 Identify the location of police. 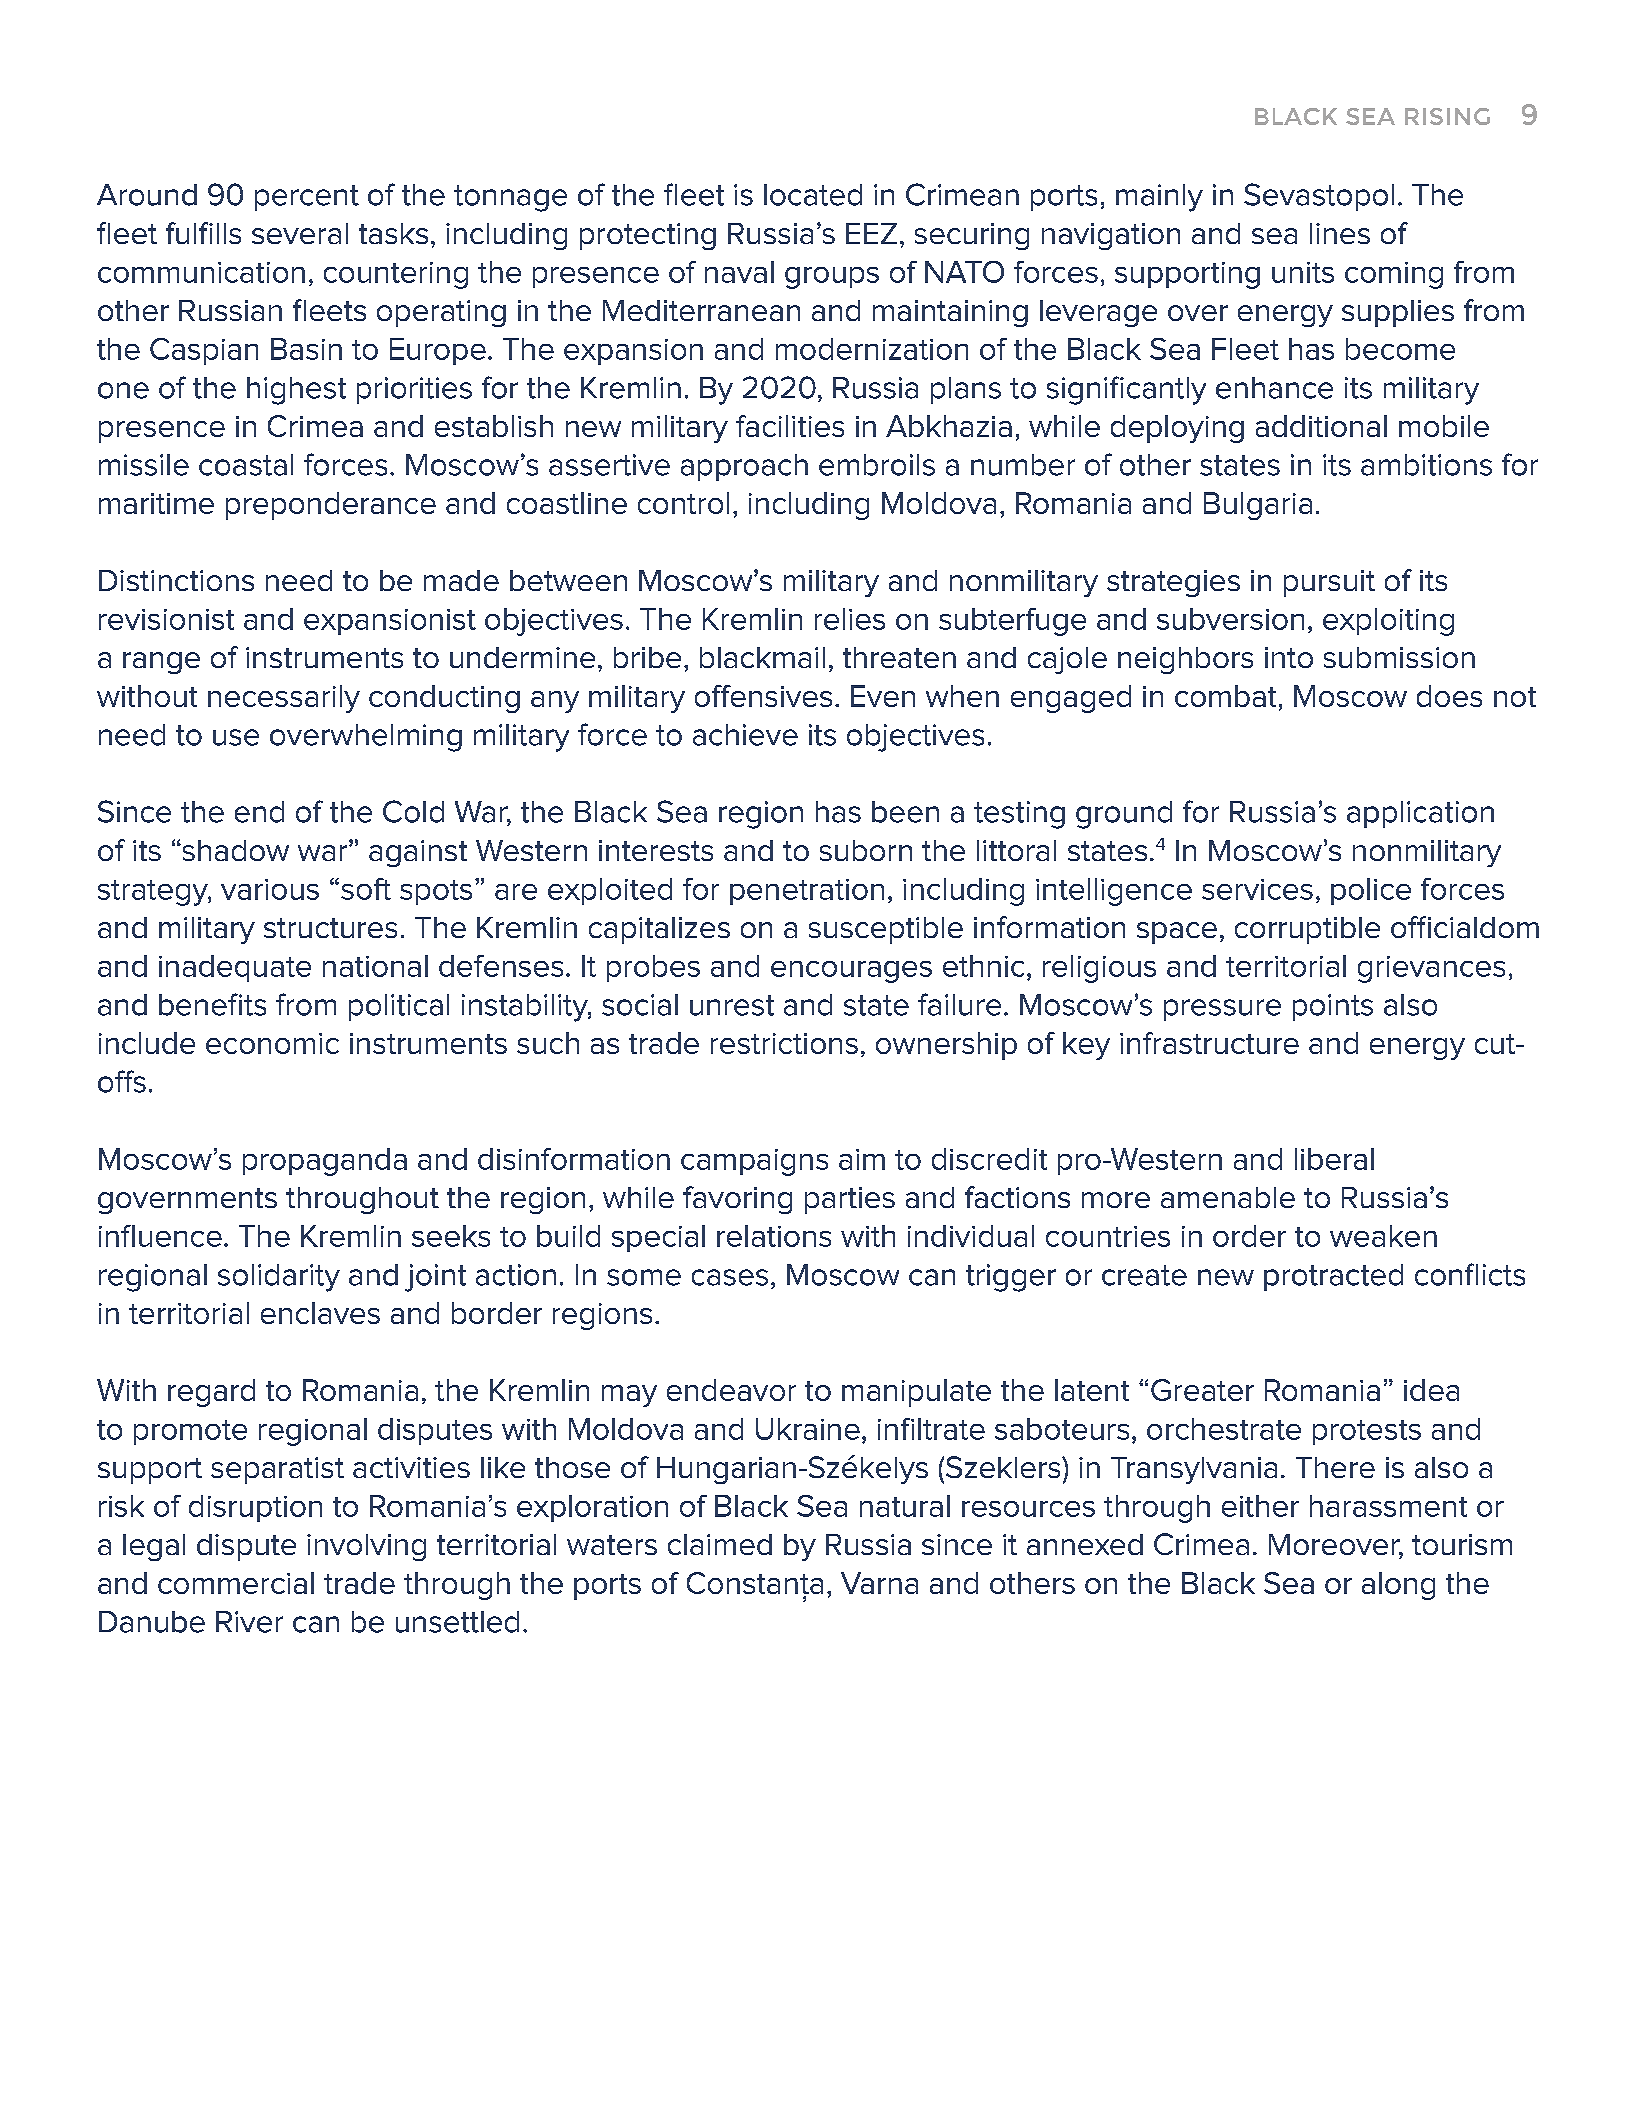
(1371, 891).
